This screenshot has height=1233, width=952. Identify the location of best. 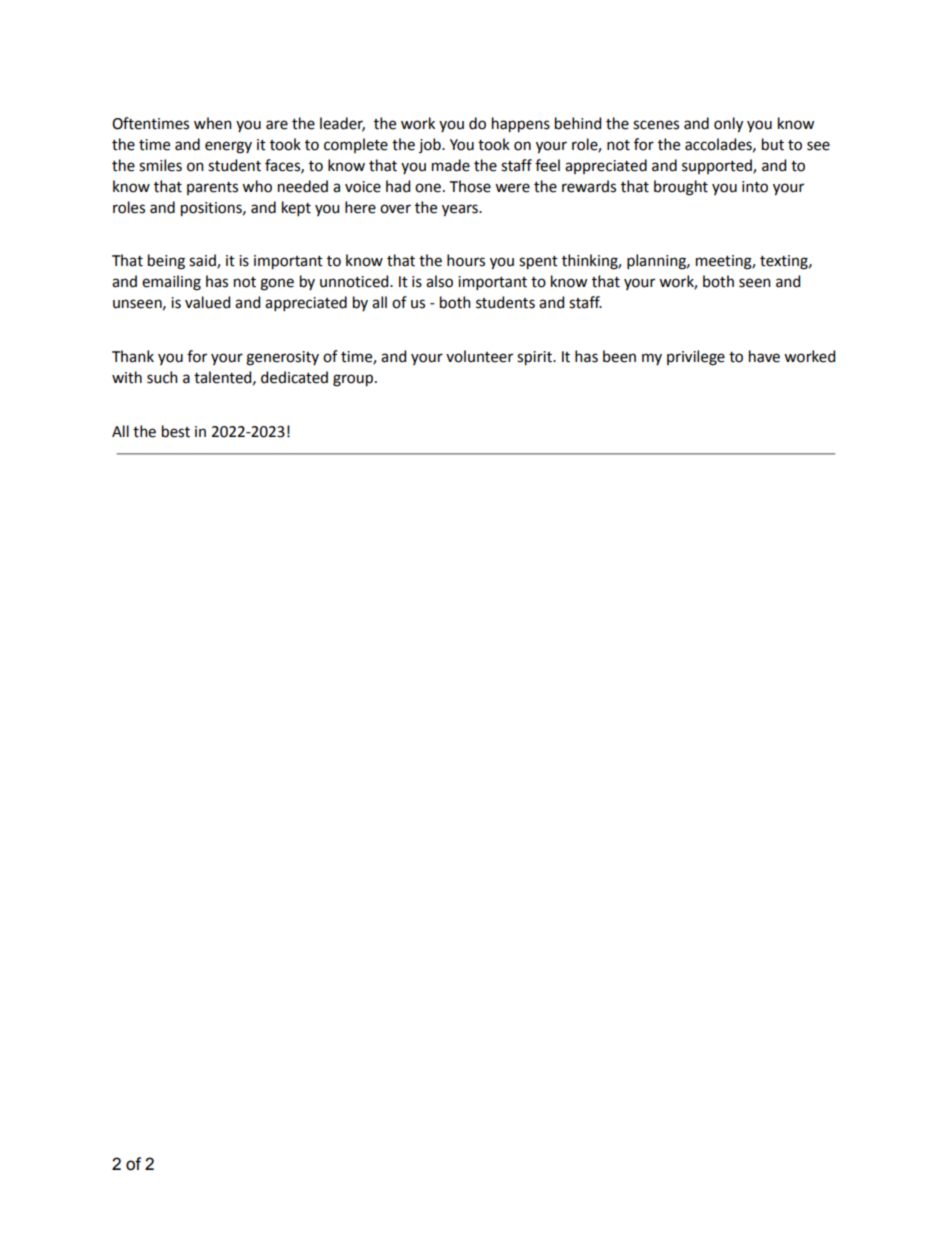
(176, 431).
